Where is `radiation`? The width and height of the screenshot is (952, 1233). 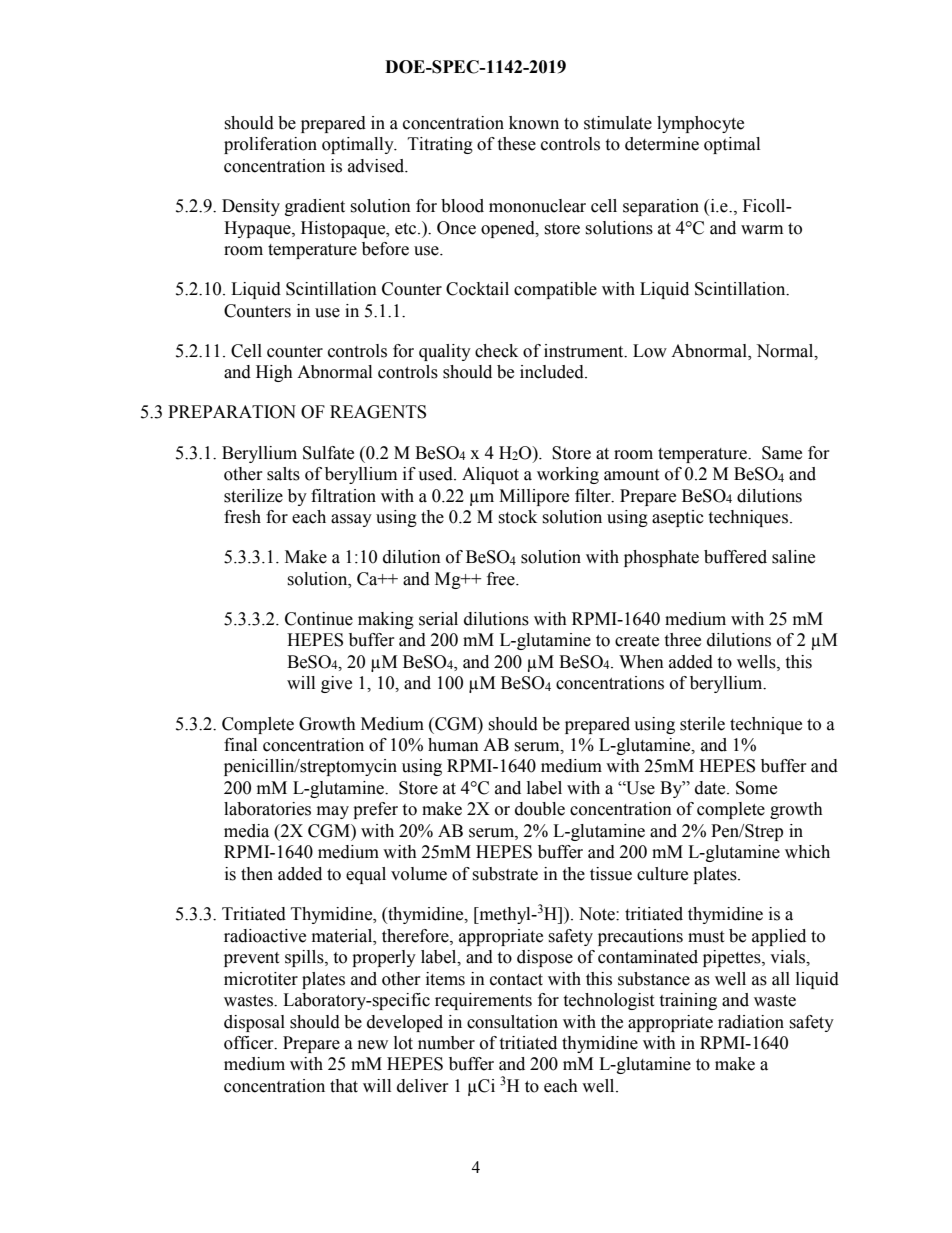 radiation is located at coordinates (751, 1022).
